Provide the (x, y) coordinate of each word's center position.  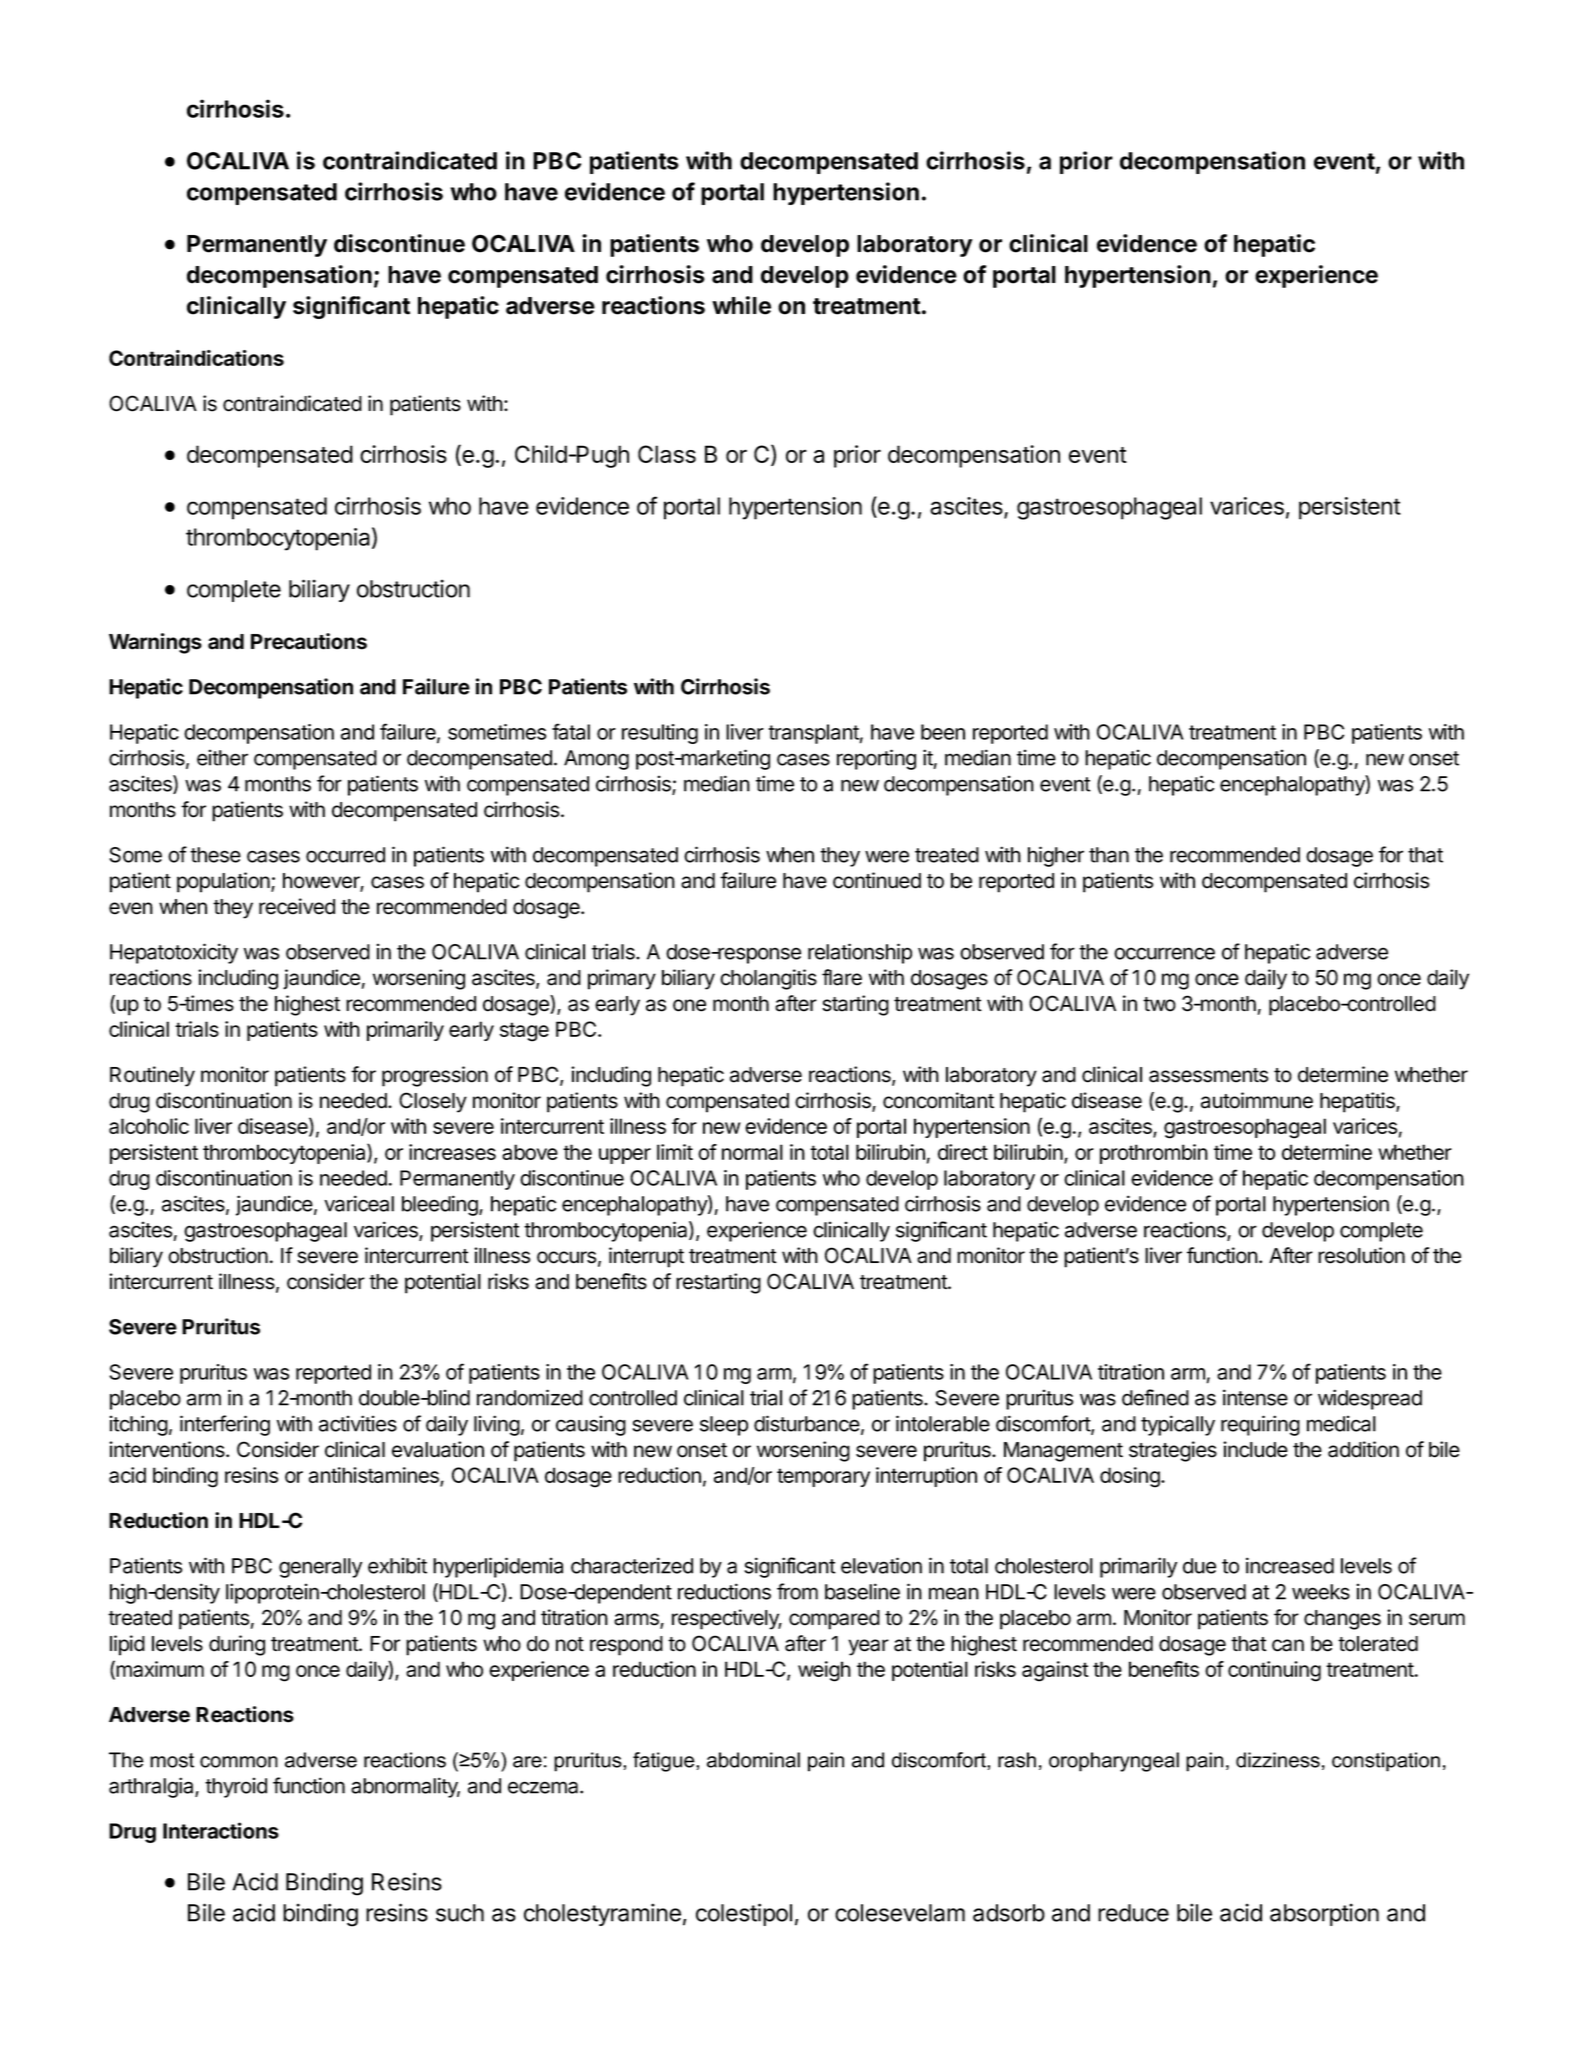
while (741, 305)
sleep (724, 1426)
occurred (345, 855)
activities (358, 1423)
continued (877, 880)
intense (1255, 1397)
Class (667, 454)
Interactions (221, 1830)
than (1109, 855)
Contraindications (196, 358)
